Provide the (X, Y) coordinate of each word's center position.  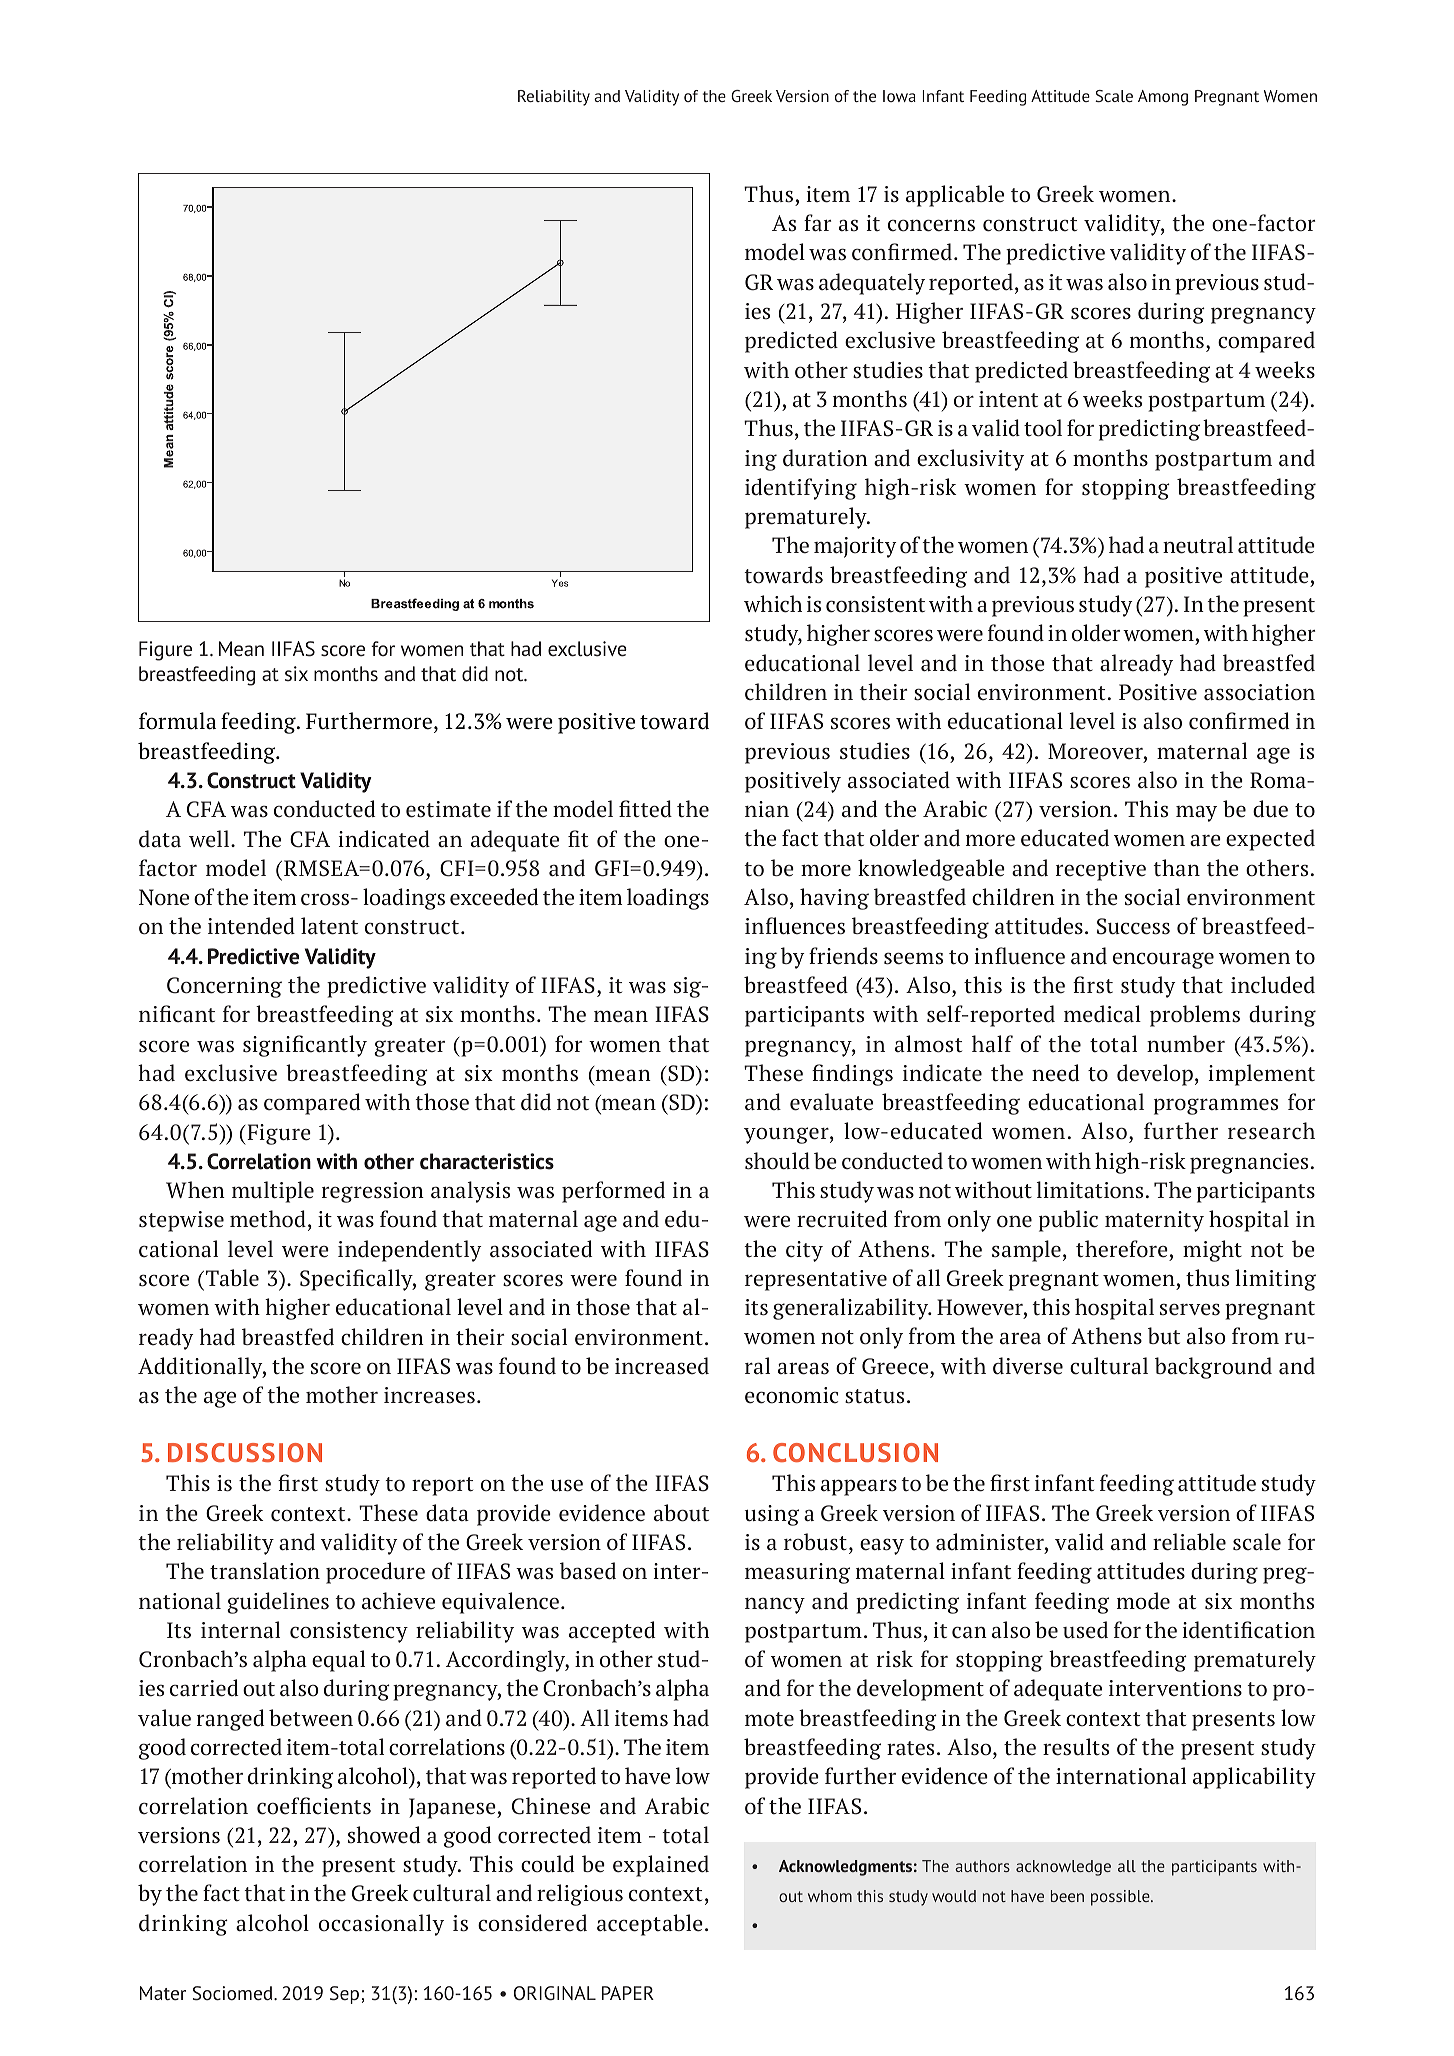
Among (1163, 98)
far (817, 223)
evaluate (831, 1102)
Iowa (899, 96)
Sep (344, 1995)
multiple (273, 1192)
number (1186, 1044)
